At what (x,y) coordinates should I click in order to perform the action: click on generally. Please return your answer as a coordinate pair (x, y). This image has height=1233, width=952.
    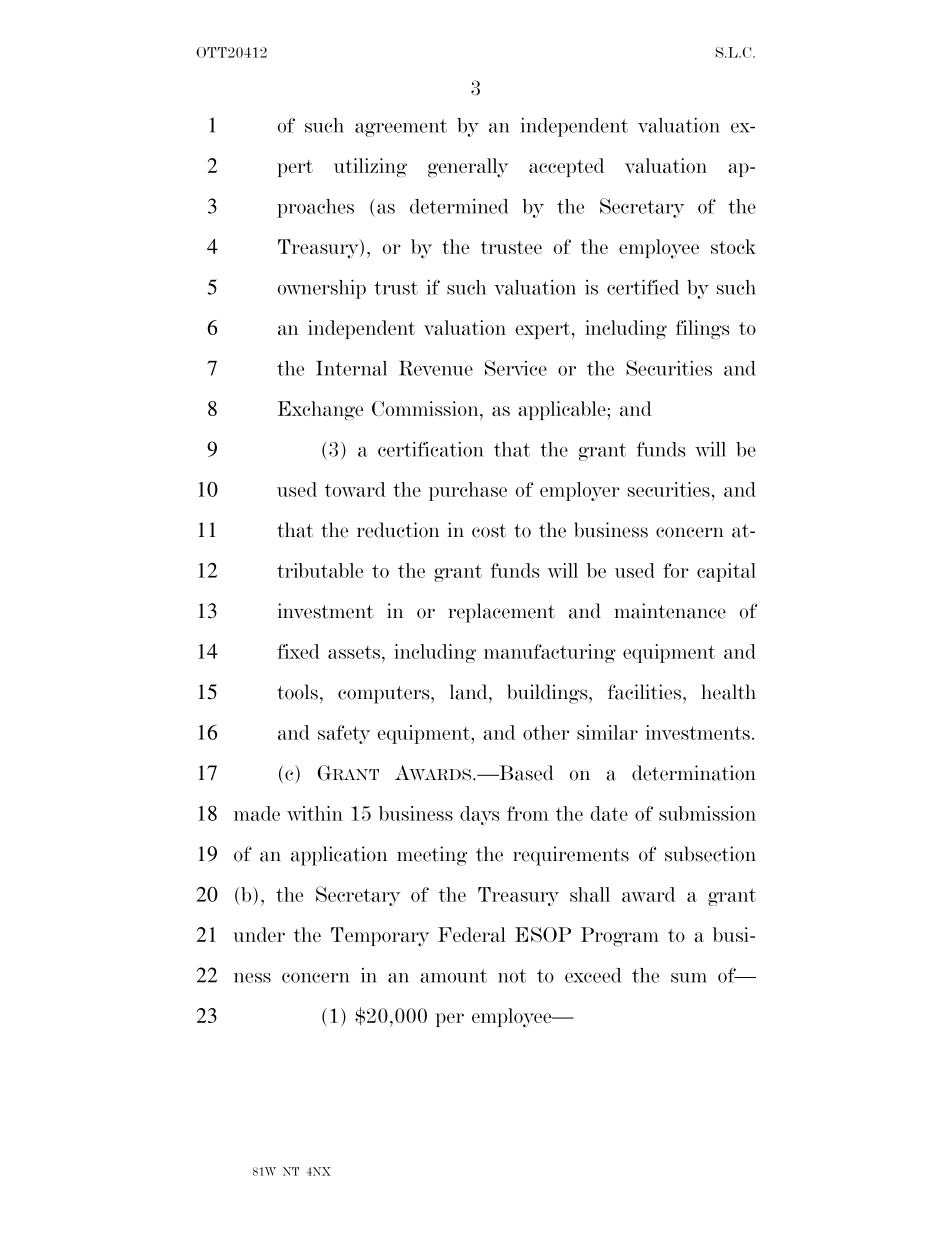
    Looking at the image, I should click on (468, 168).
